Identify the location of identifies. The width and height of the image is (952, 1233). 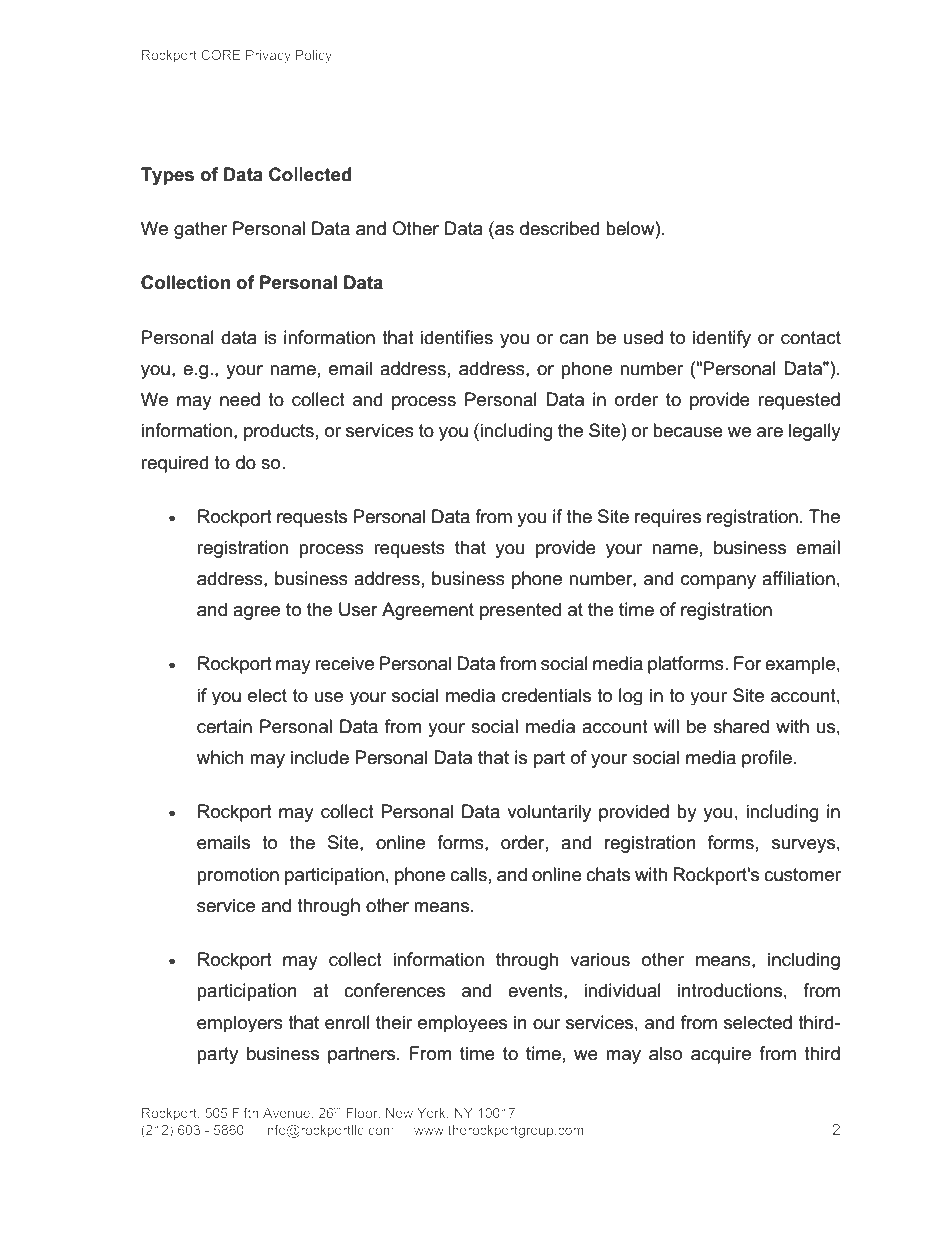
(456, 337).
